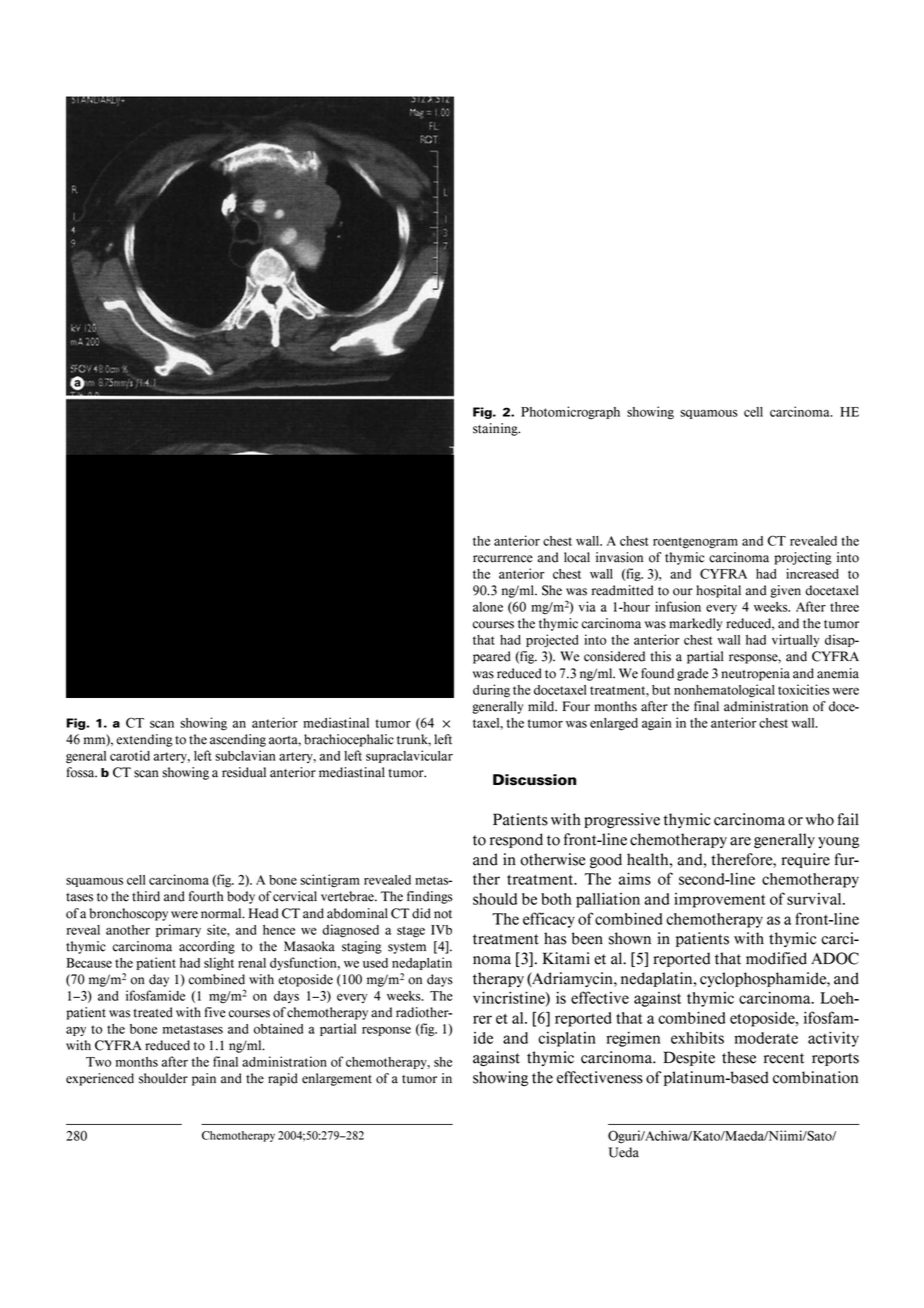 The width and height of the page is (924, 1308). Describe the element at coordinates (720, 900) in the page. I see `improvement` at that location.
